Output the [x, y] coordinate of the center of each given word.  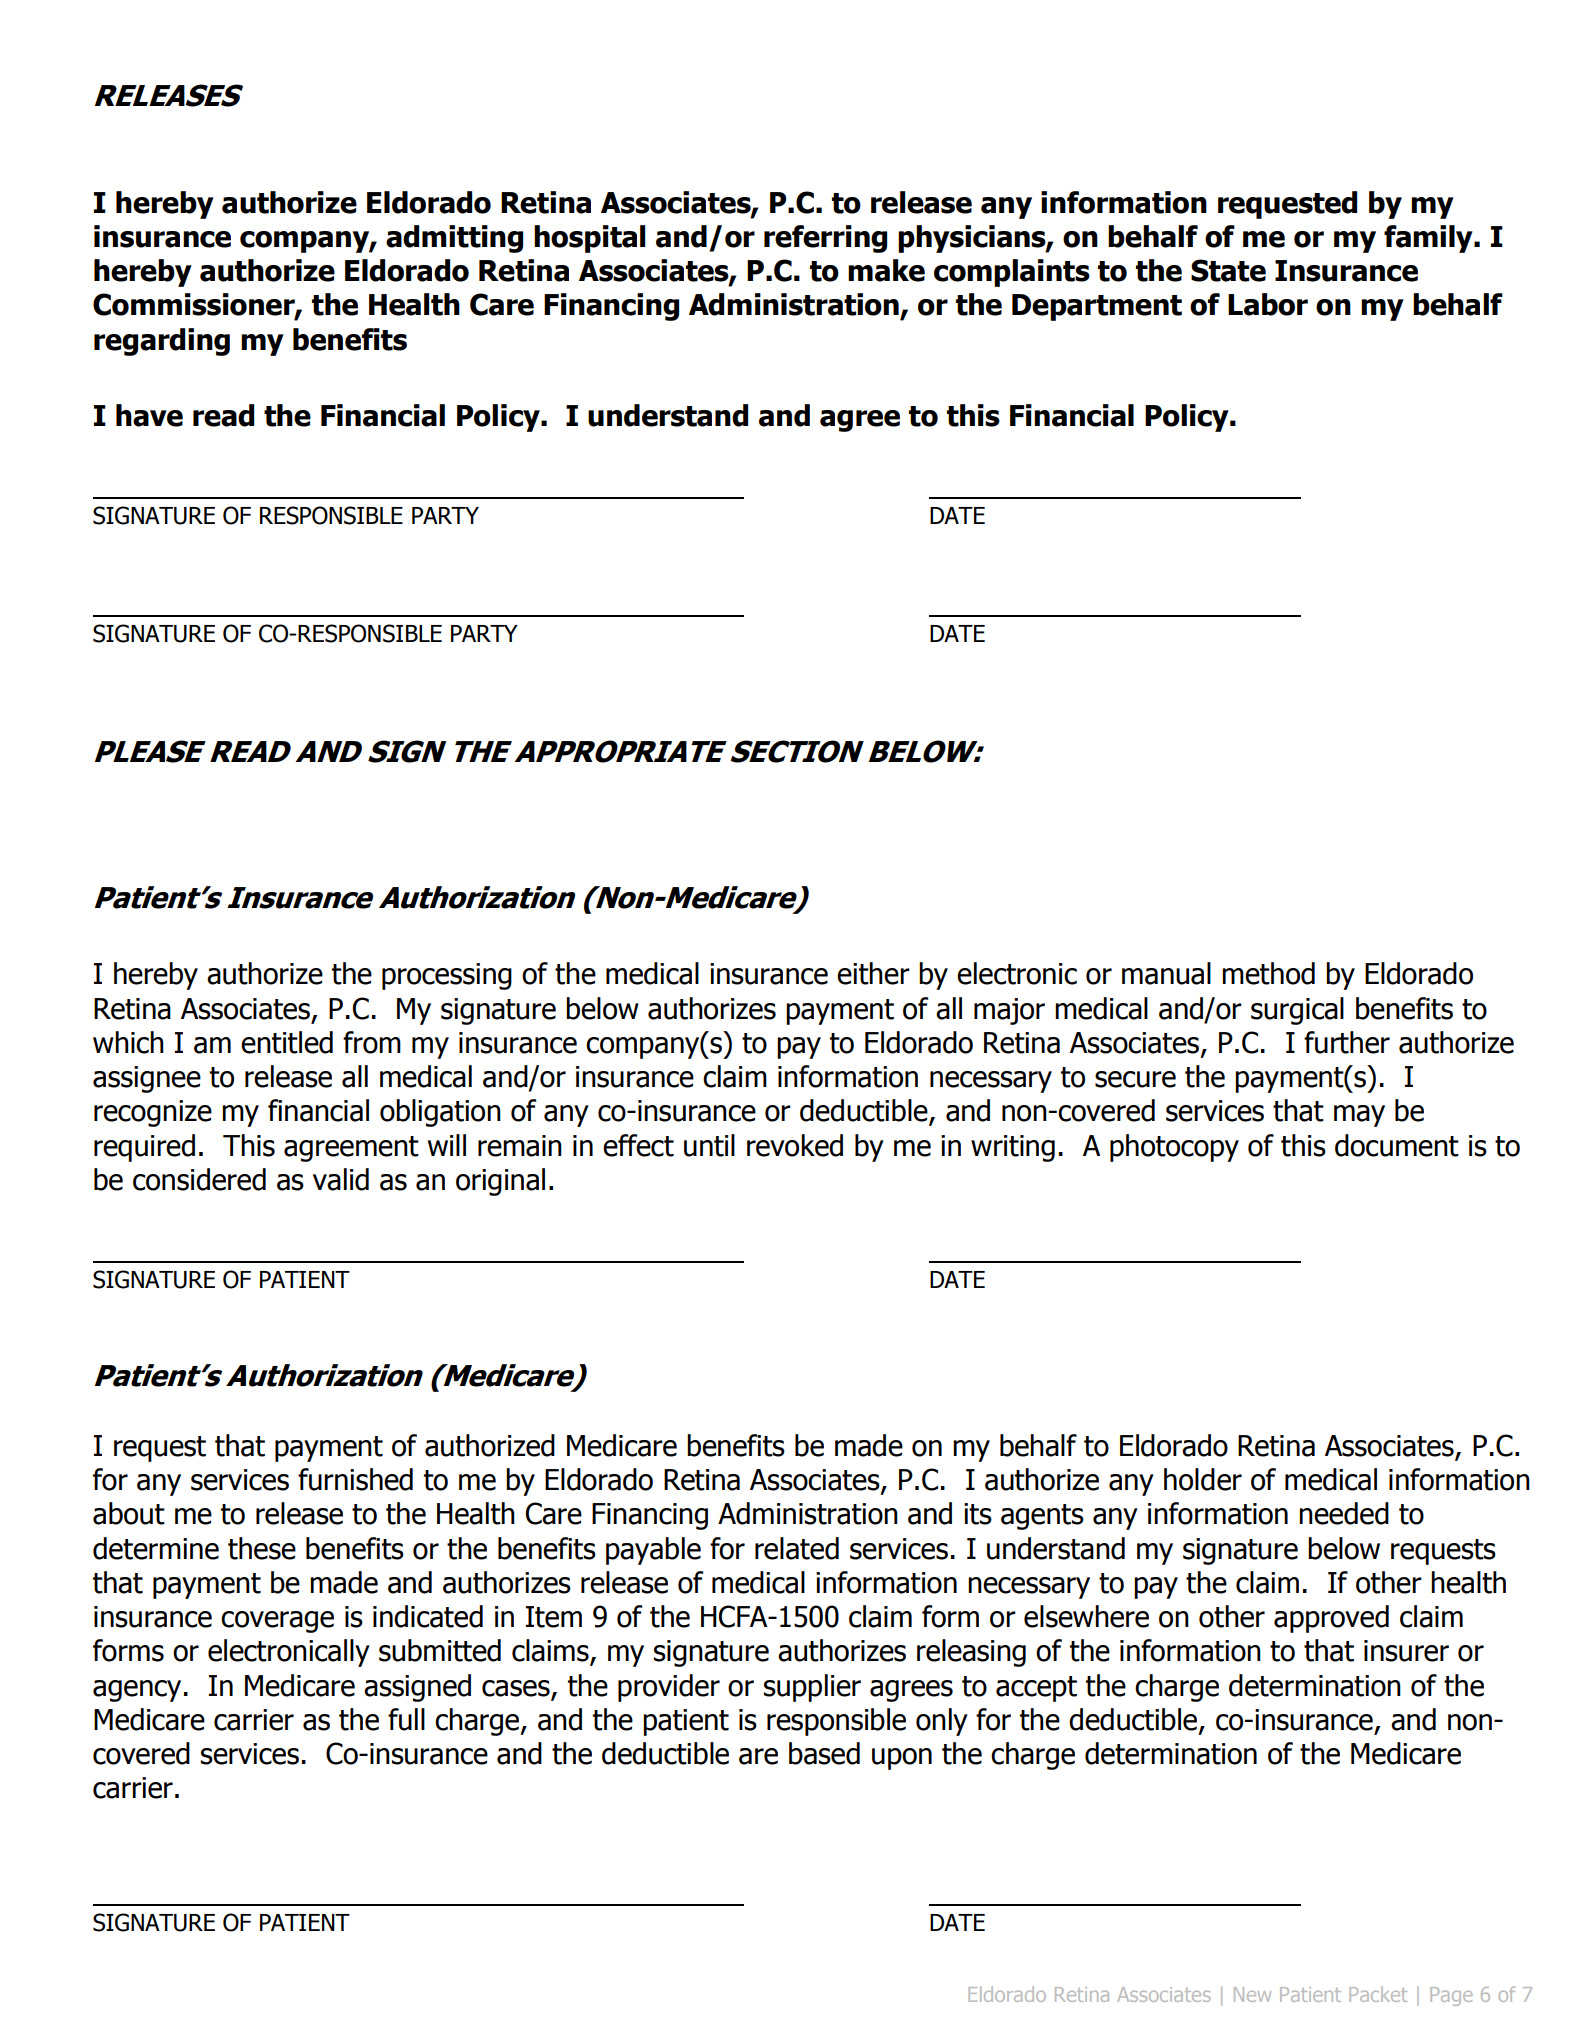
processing [447, 976]
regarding [162, 342]
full [406, 1719]
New [1252, 1994]
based [824, 1753]
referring [825, 239]
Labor [1268, 304]
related [797, 1548]
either [873, 973]
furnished [355, 1479]
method [1268, 973]
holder [1203, 1479]
